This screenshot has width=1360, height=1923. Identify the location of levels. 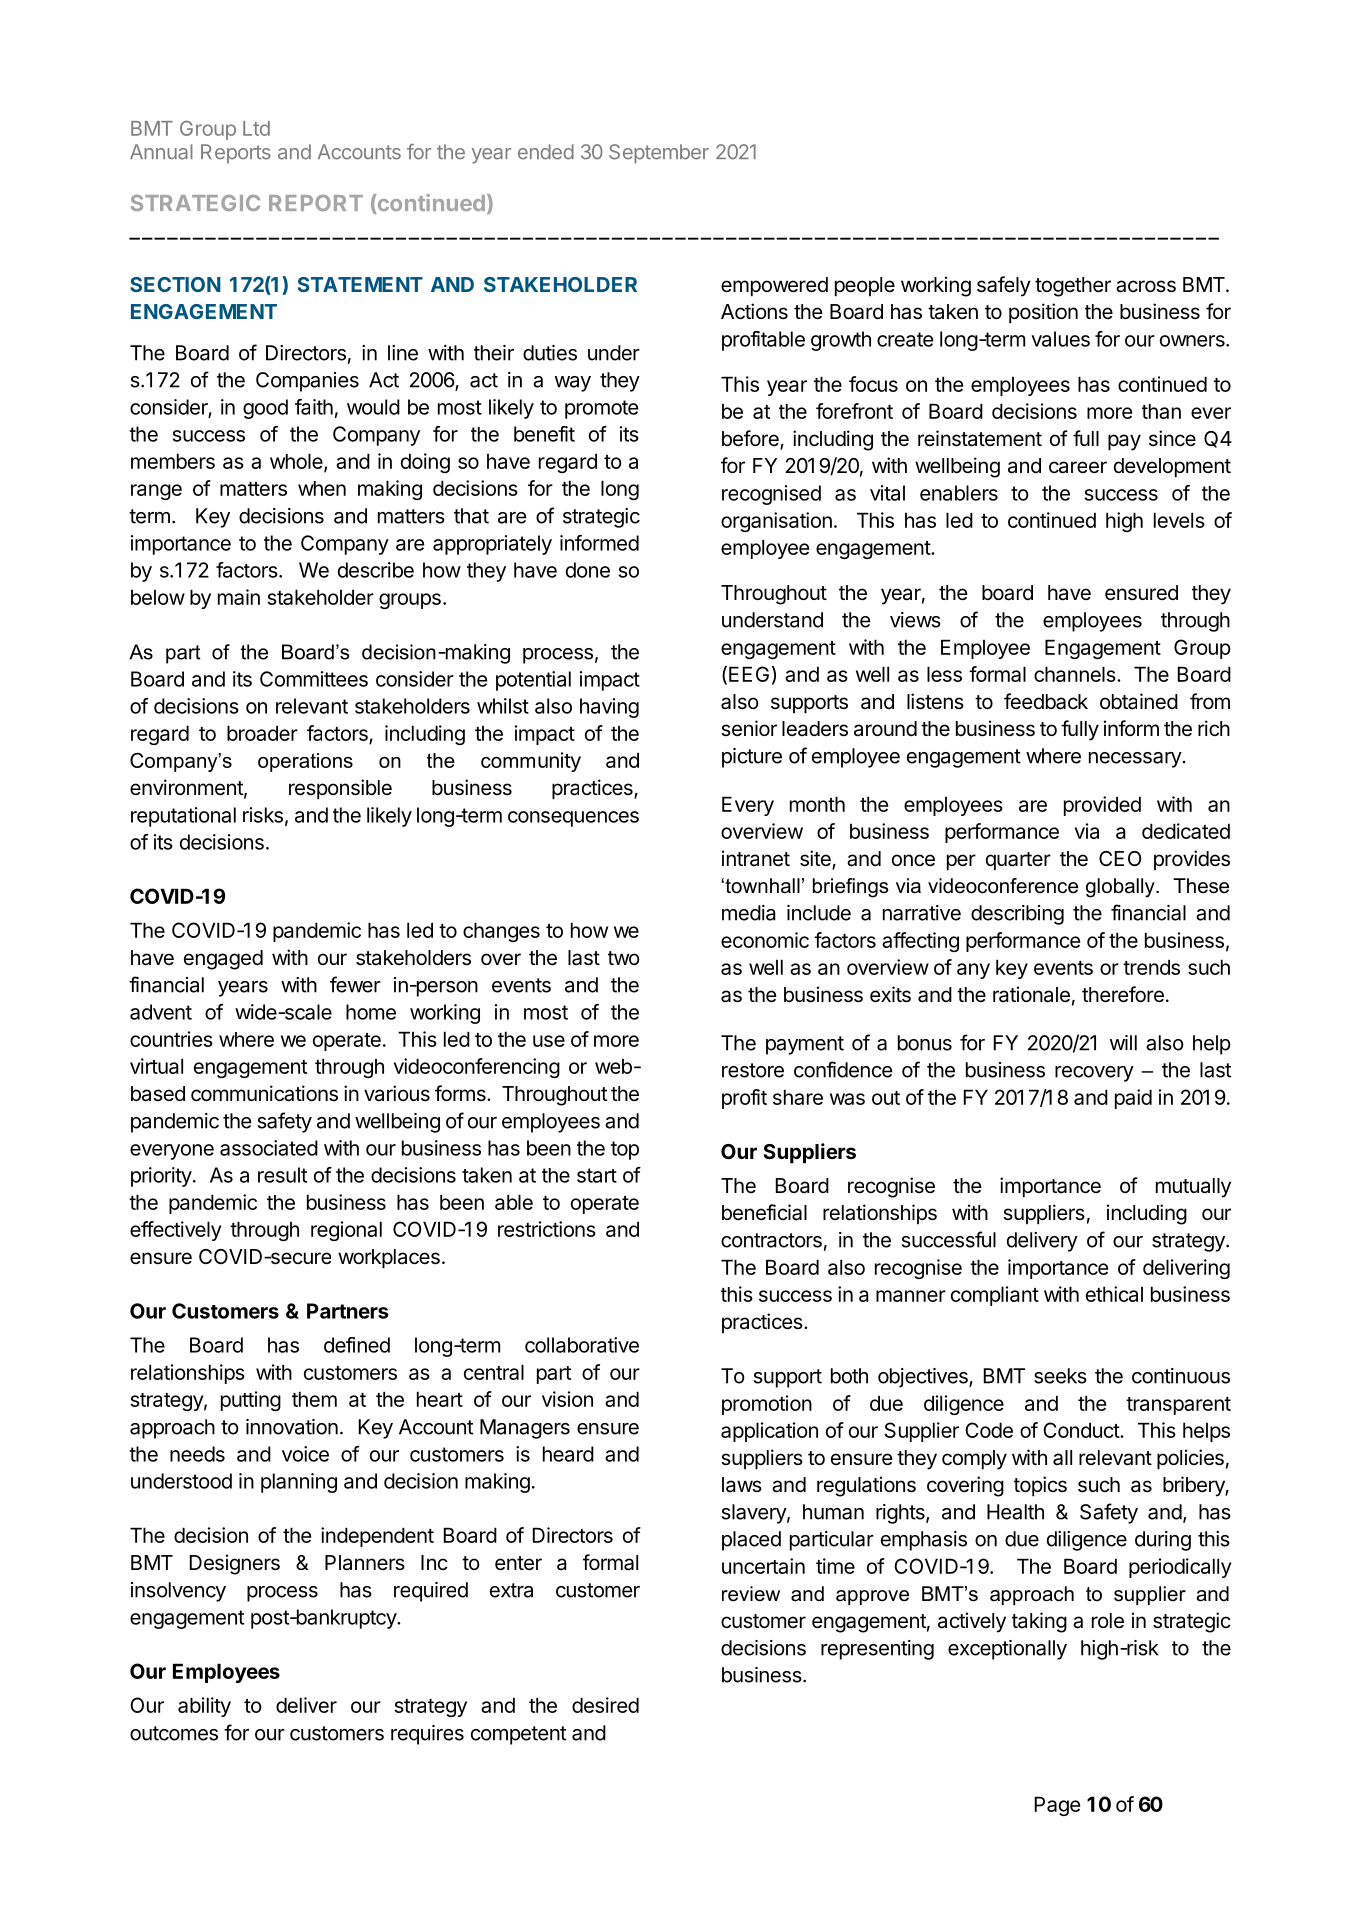
(1179, 520).
